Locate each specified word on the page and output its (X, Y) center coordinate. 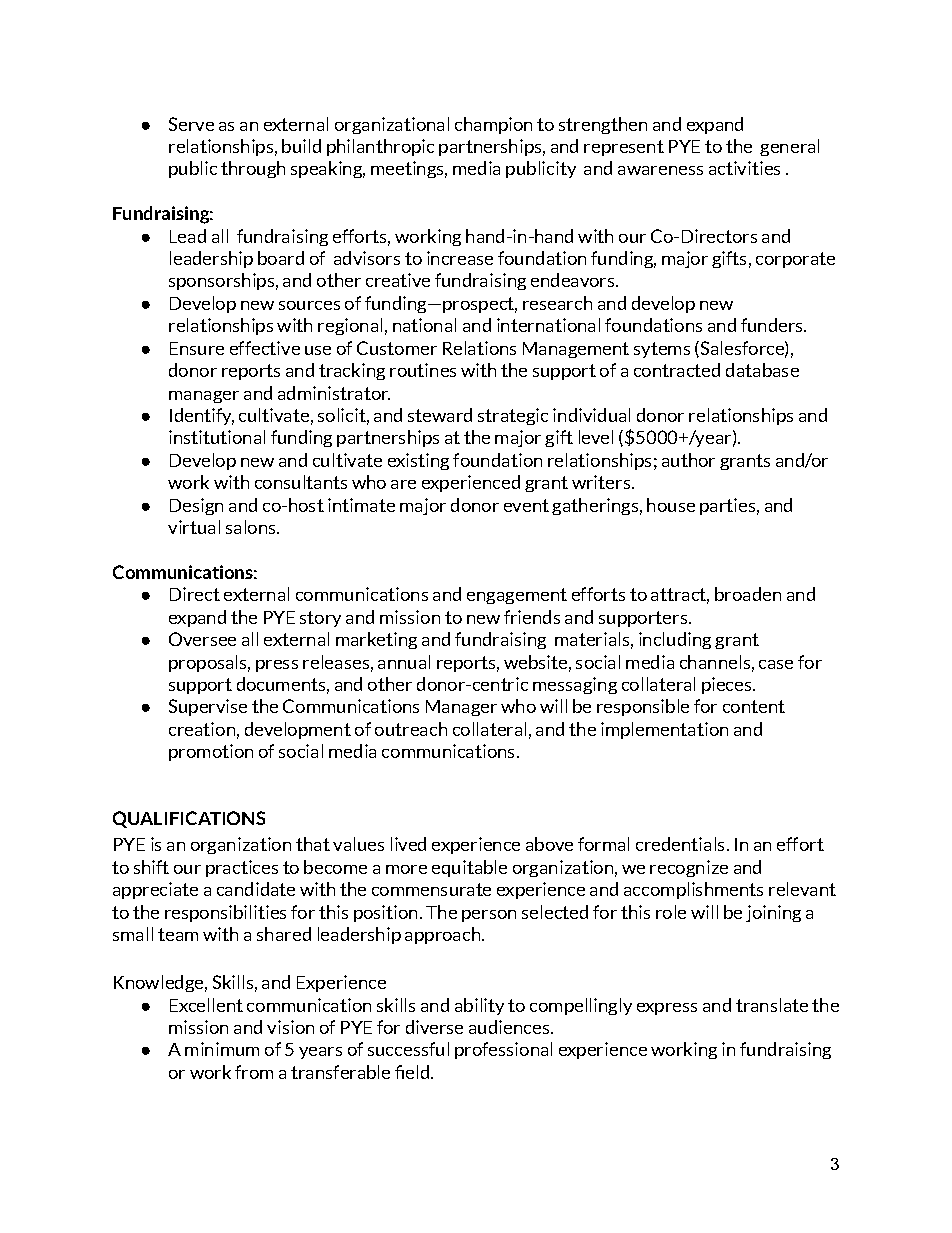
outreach (411, 729)
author (688, 460)
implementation (664, 730)
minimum (222, 1049)
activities (744, 168)
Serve (191, 124)
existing (418, 461)
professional (503, 1050)
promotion (211, 752)
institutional (217, 437)
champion (493, 125)
